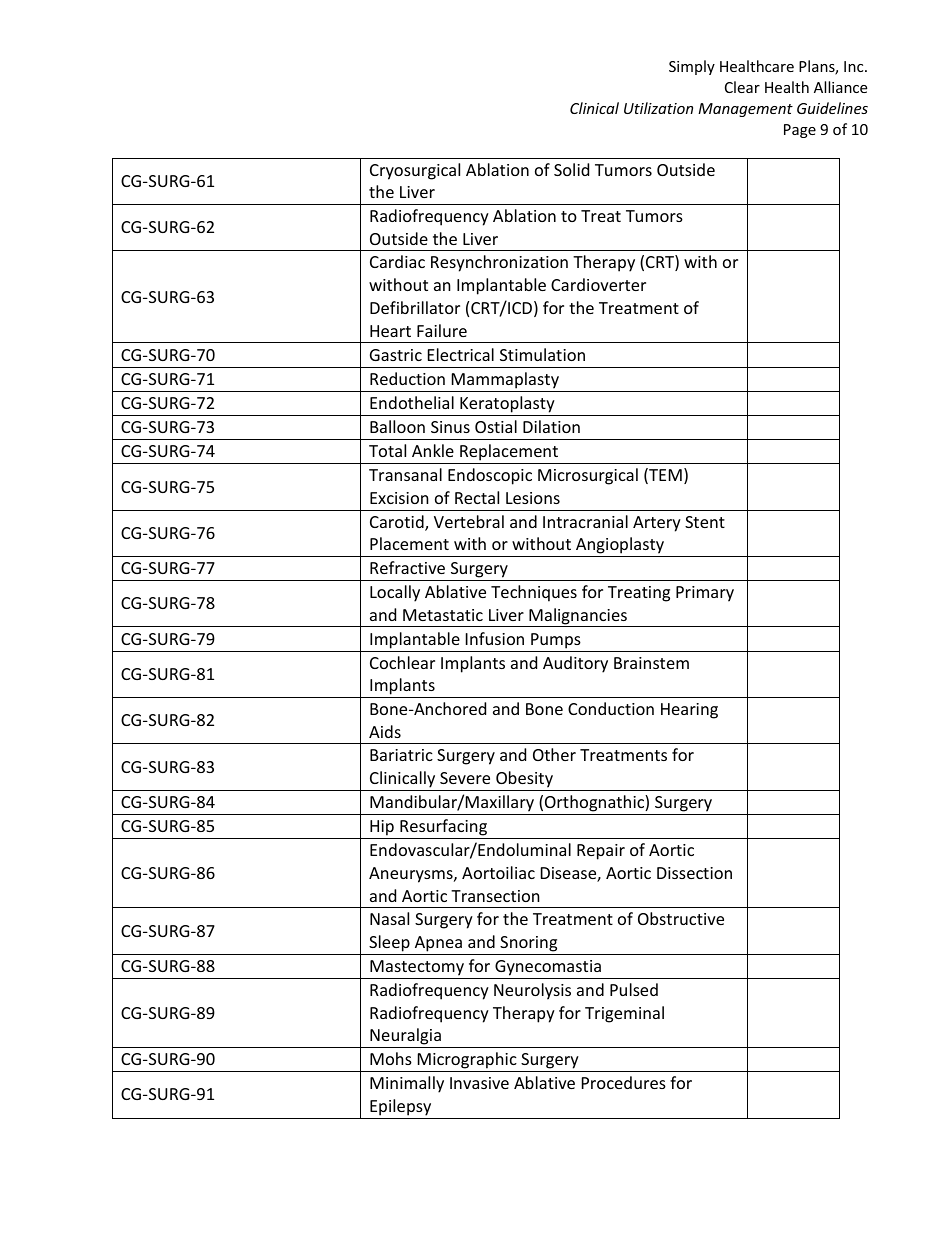  What do you see at coordinates (705, 522) in the document?
I see `Stent` at bounding box center [705, 522].
